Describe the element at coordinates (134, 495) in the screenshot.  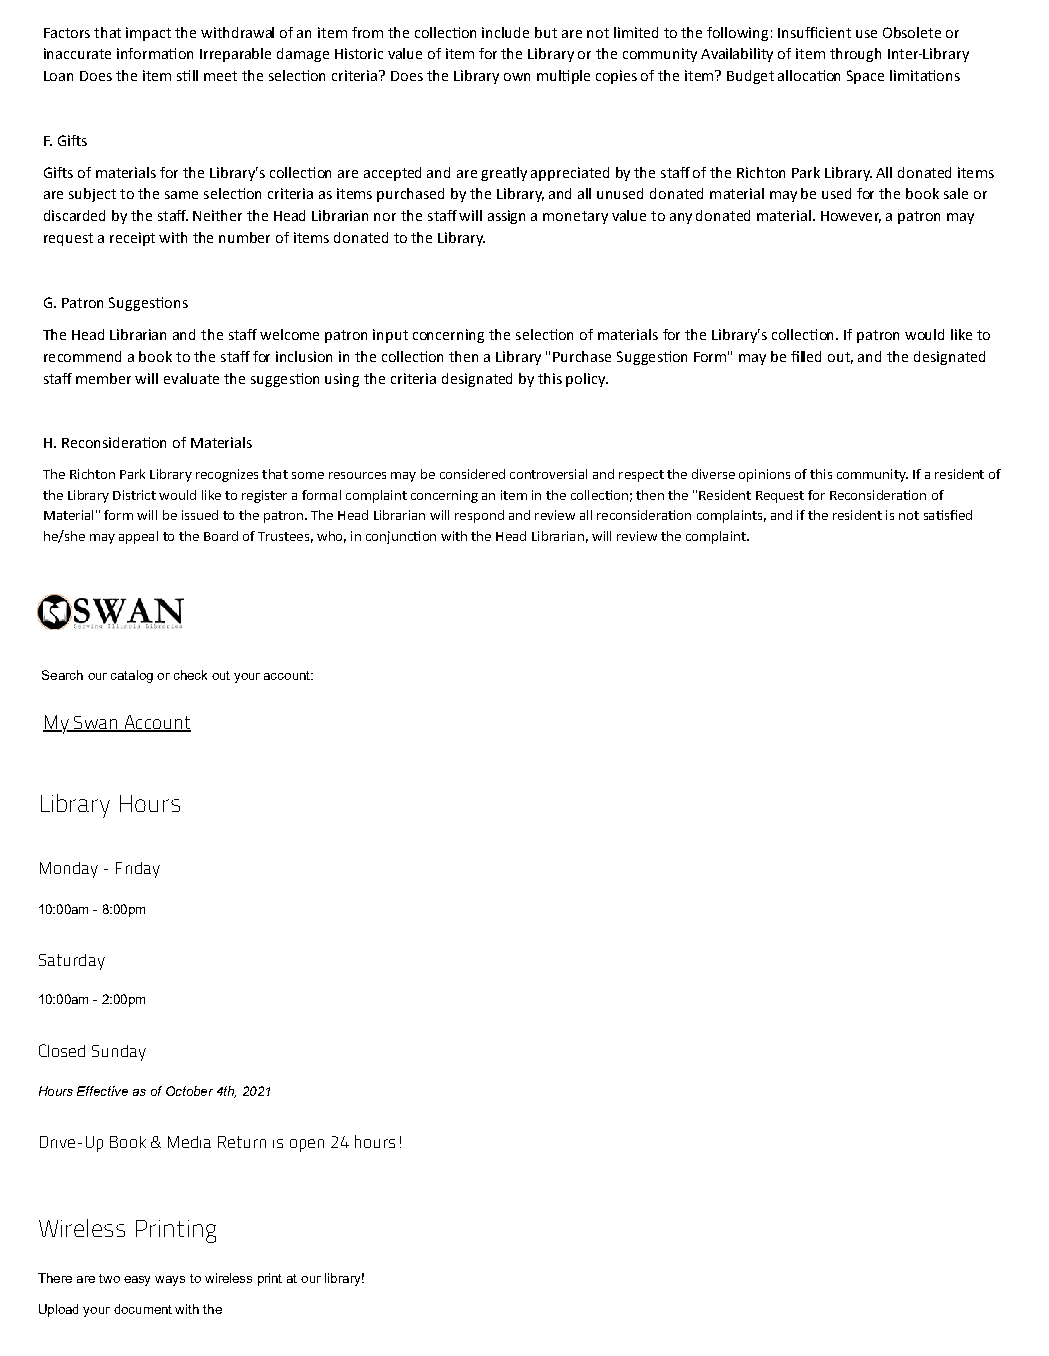
I see `District` at that location.
